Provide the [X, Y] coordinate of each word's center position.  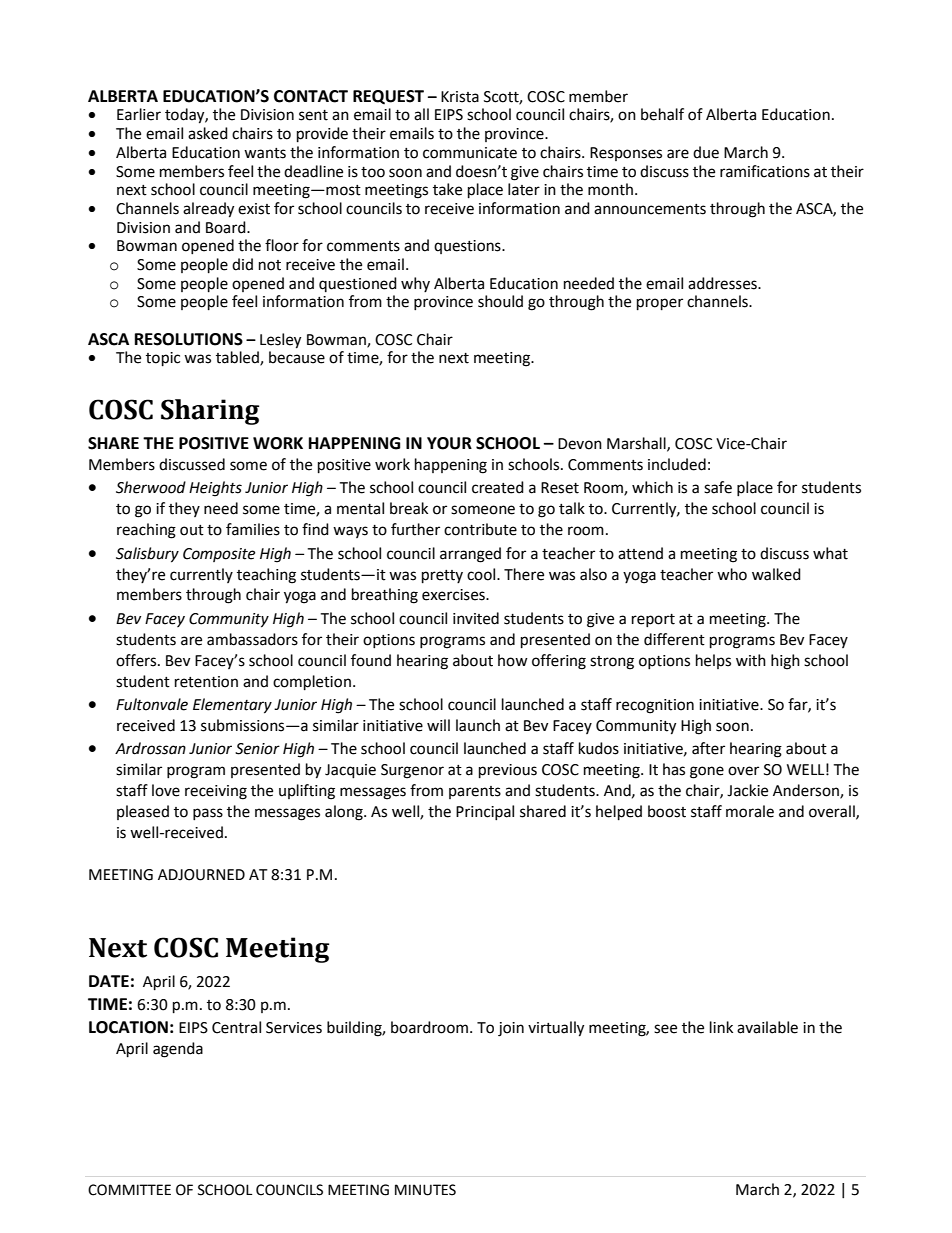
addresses [723, 283]
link [721, 1027]
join [511, 1029]
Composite [219, 555]
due [706, 152]
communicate [470, 153]
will [438, 725]
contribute [480, 529]
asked [208, 133]
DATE [109, 981]
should [500, 301]
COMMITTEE [129, 1190]
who [732, 574]
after [708, 748]
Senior [257, 749]
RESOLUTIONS [189, 339]
